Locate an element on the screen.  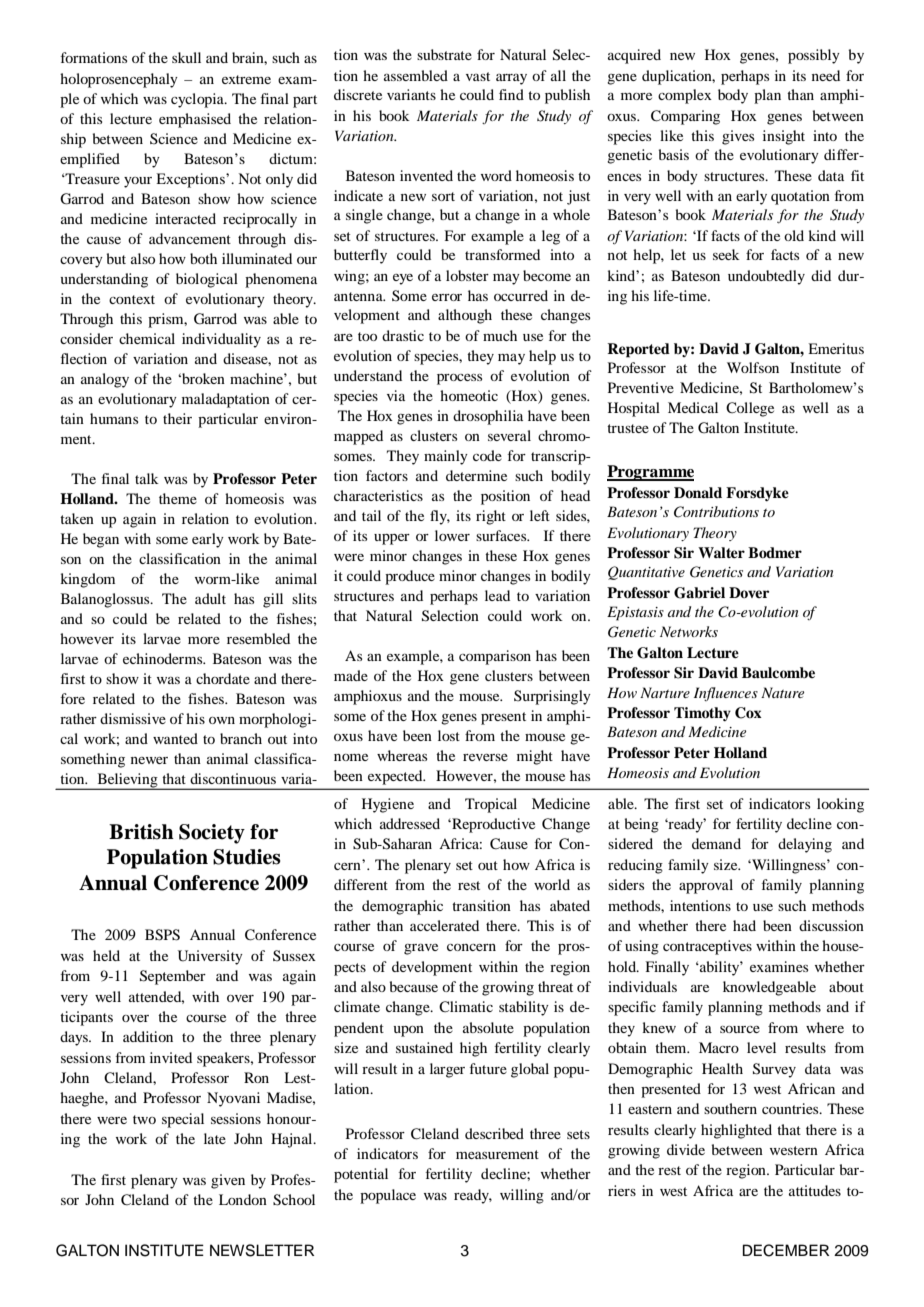
insight is located at coordinates (784, 137).
